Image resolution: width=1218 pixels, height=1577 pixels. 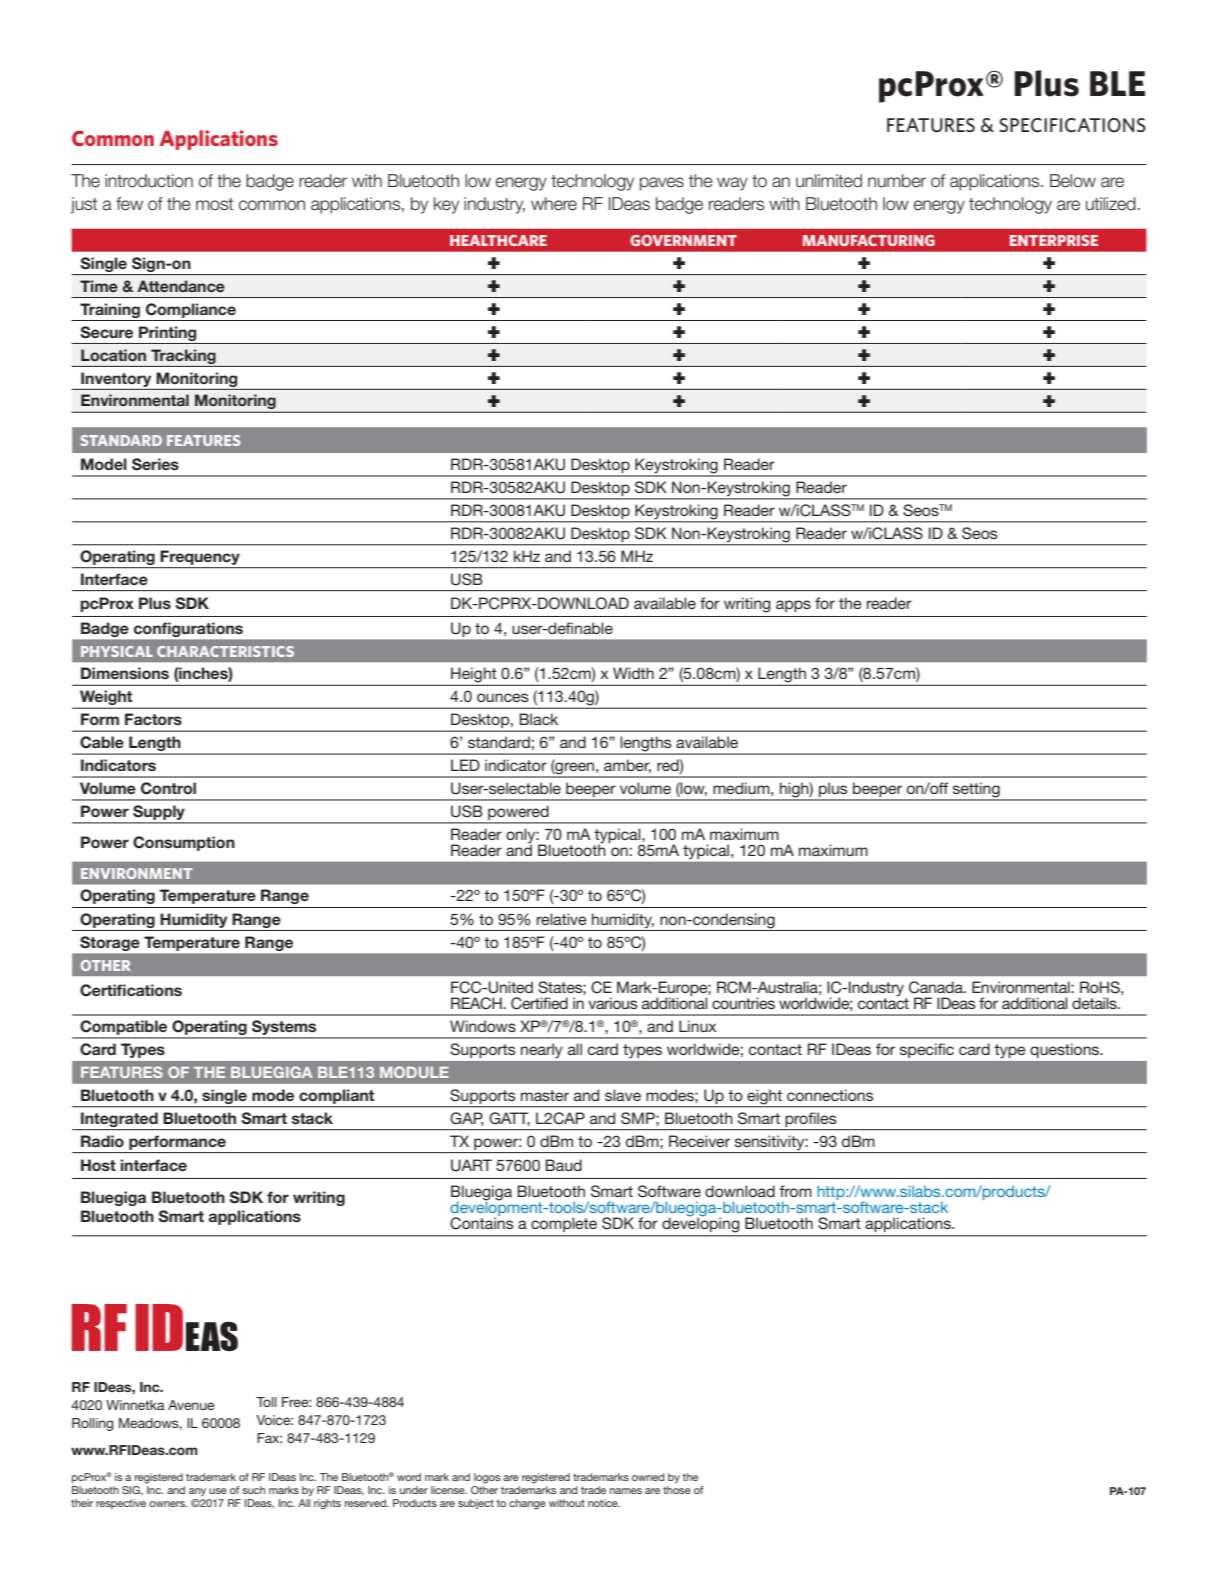 What do you see at coordinates (214, 204) in the screenshot?
I see `most` at bounding box center [214, 204].
